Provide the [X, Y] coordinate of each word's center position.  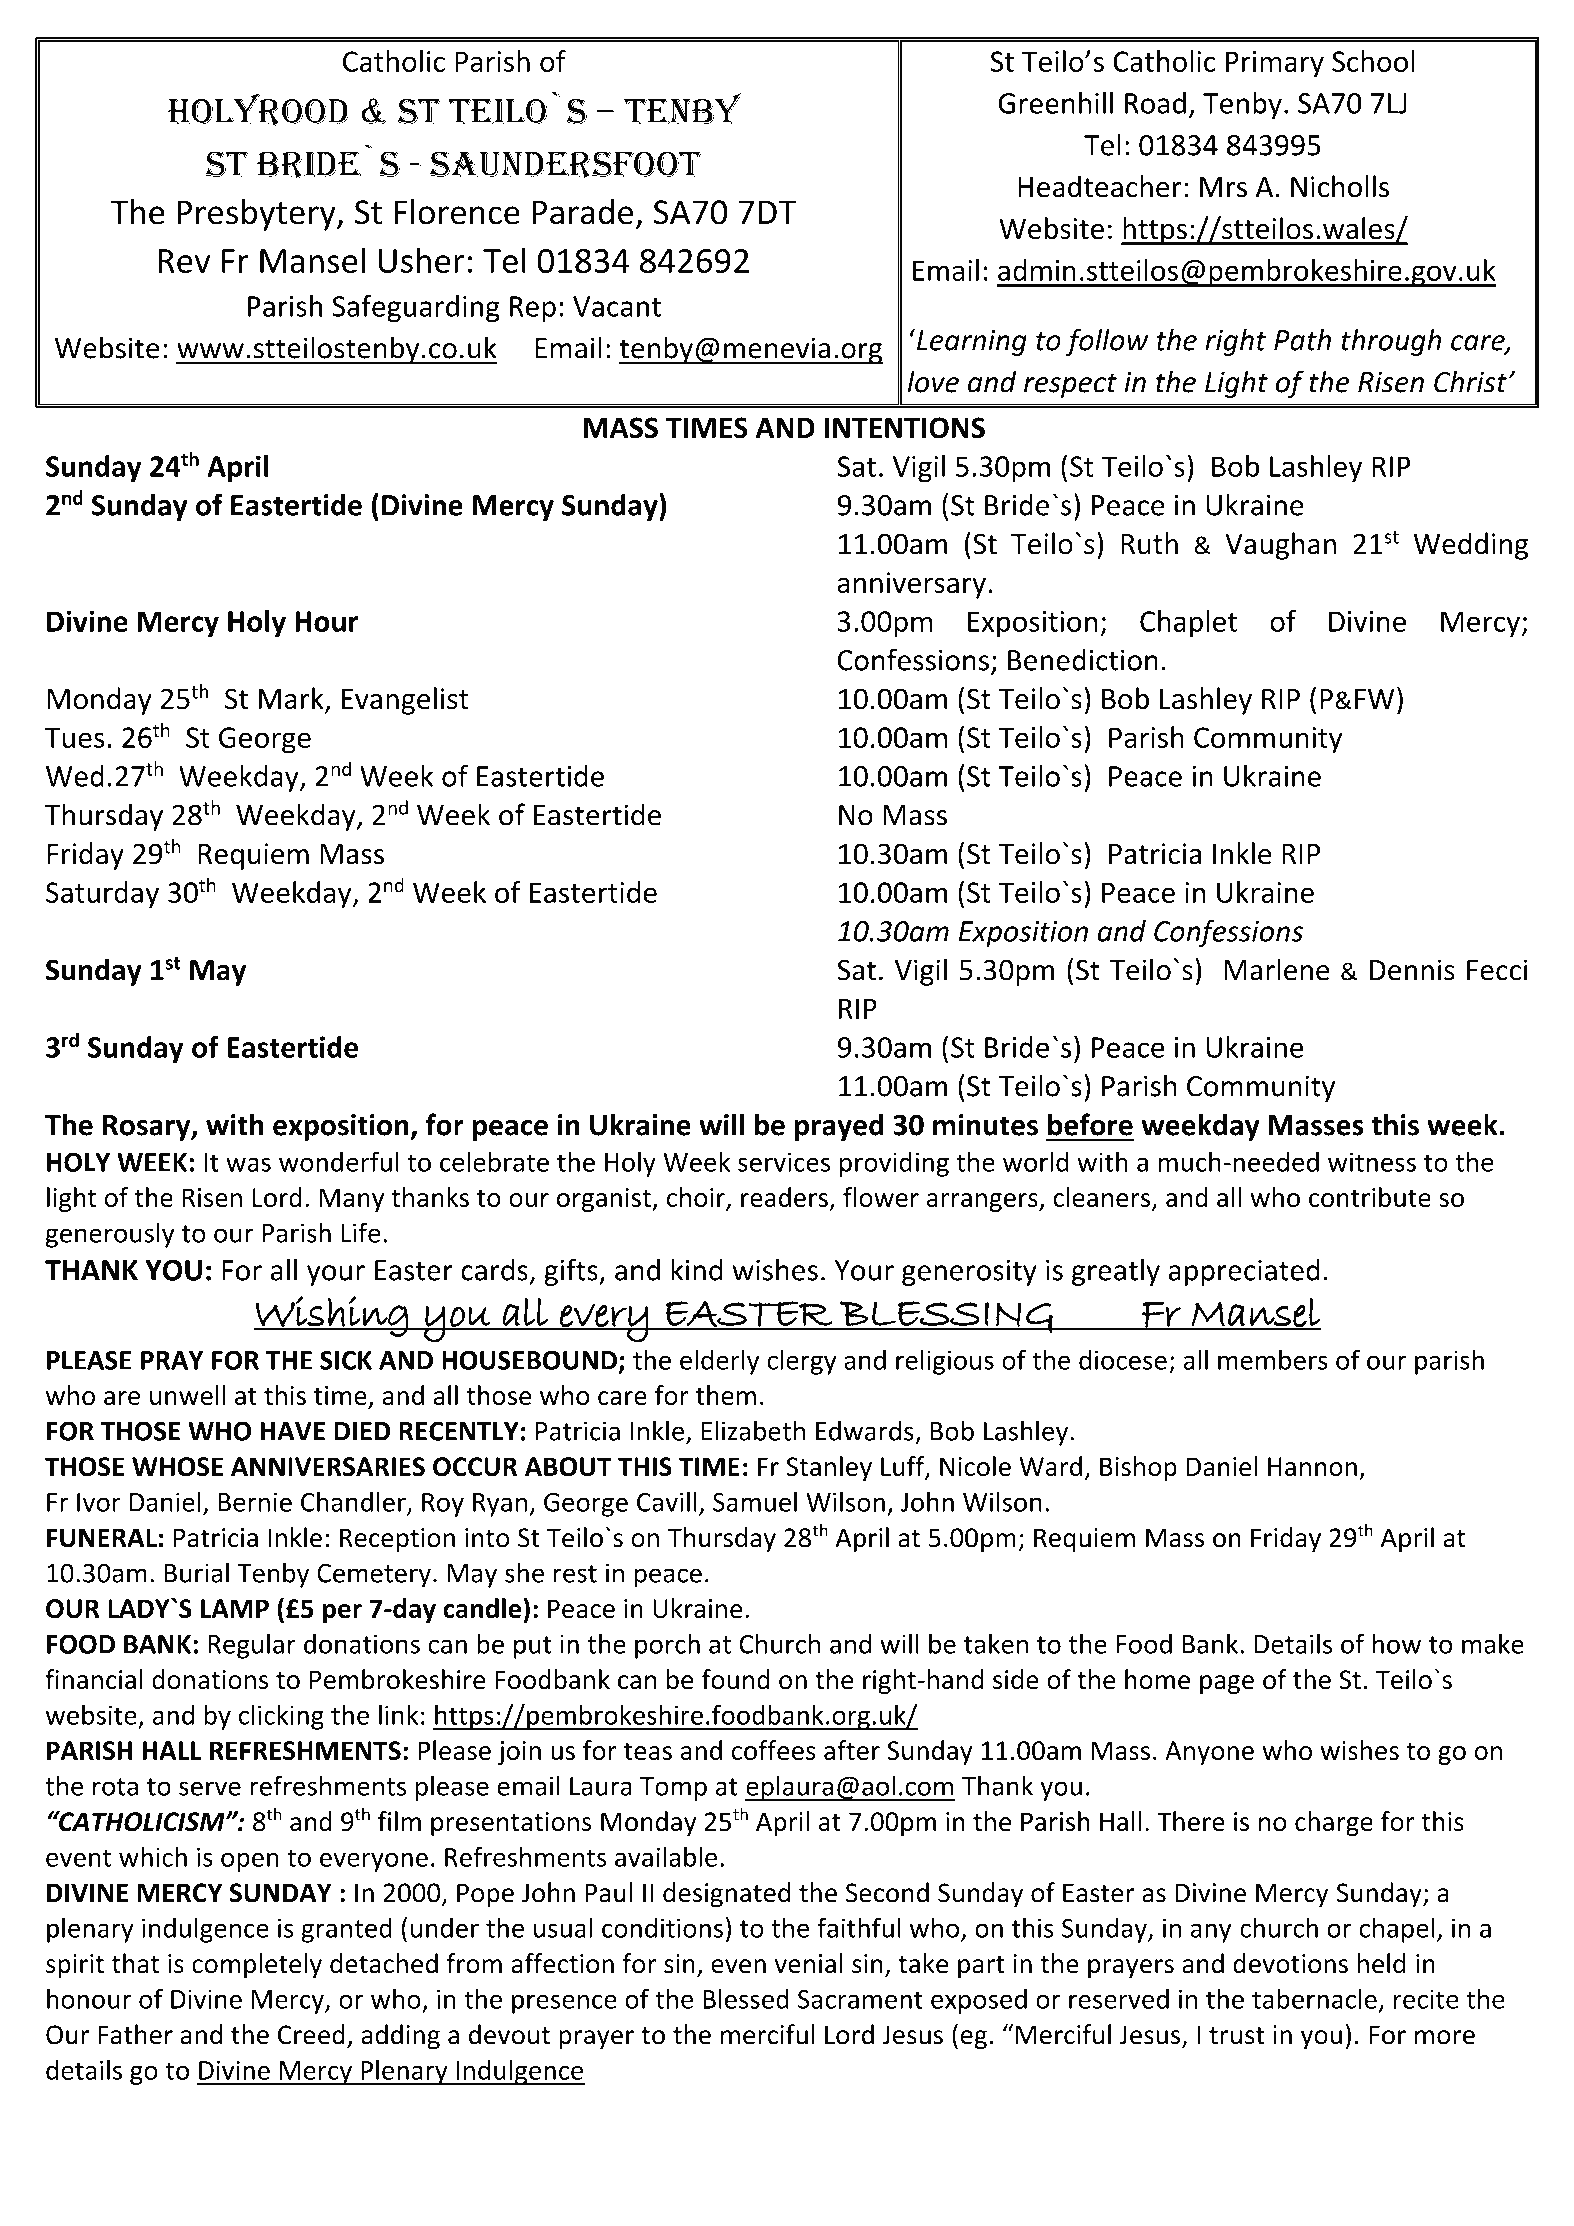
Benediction [1083, 659]
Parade [582, 212]
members [1273, 1359]
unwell [187, 1395]
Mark [292, 699]
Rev [184, 261]
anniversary [911, 585]
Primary [1275, 64]
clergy [802, 1362]
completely [257, 1965]
